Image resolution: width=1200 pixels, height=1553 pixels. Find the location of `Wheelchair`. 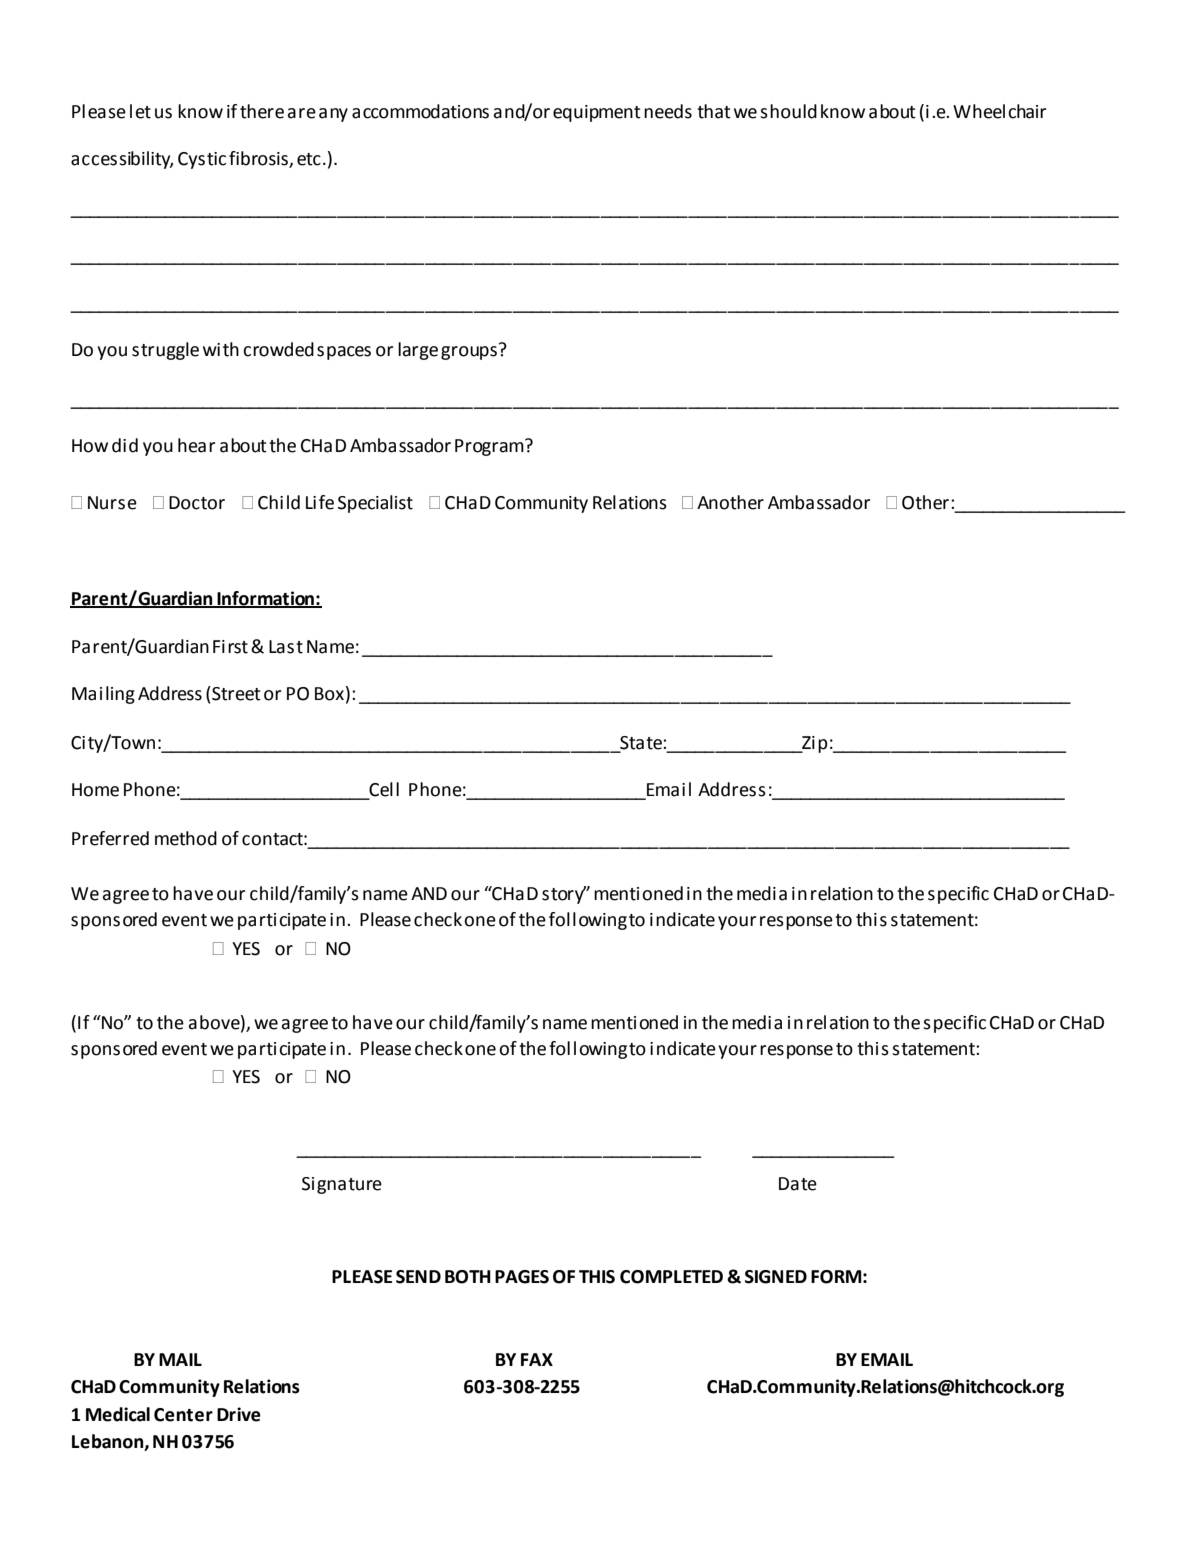

Wheelchair is located at coordinates (999, 111).
